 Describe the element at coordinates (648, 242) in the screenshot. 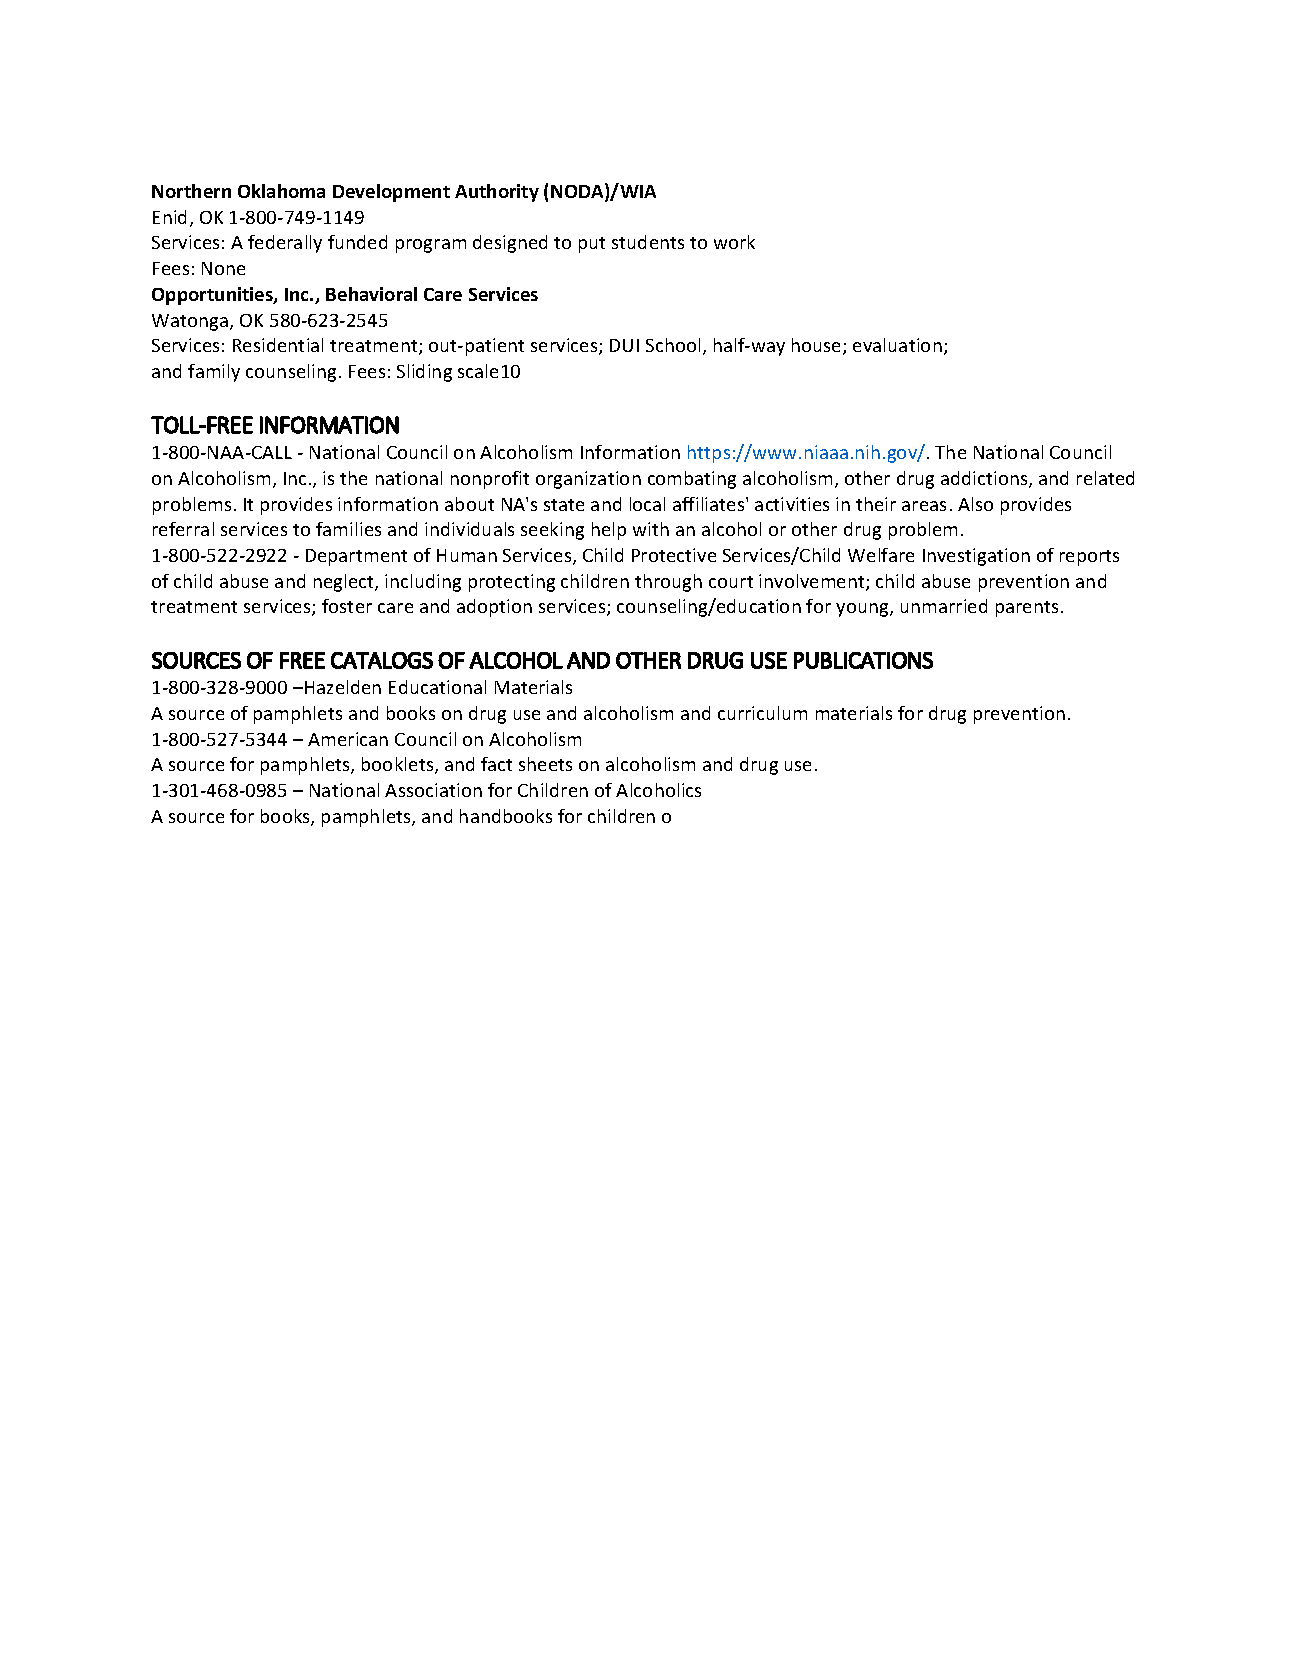

I see `students` at that location.
